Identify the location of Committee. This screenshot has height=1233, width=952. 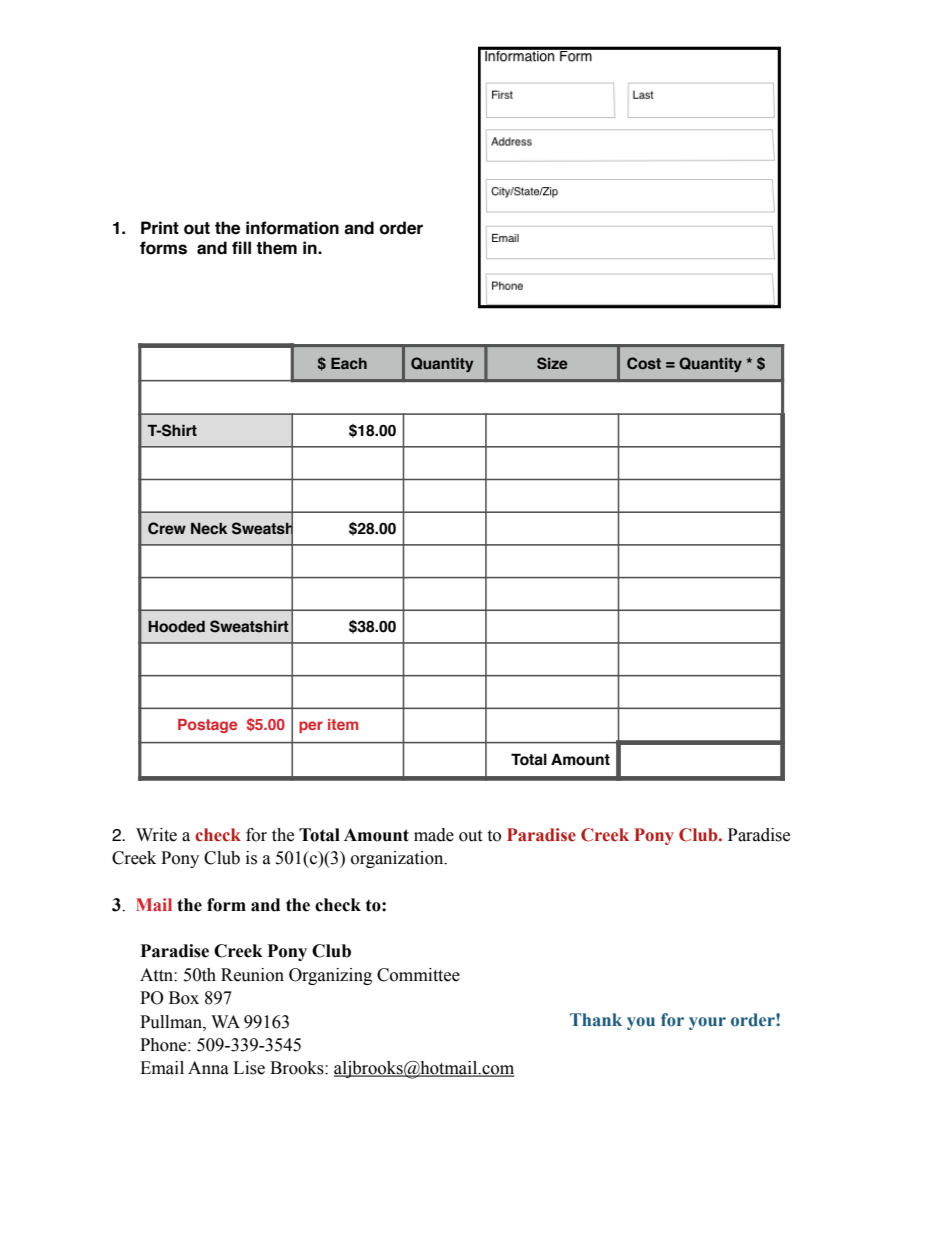
(418, 975).
